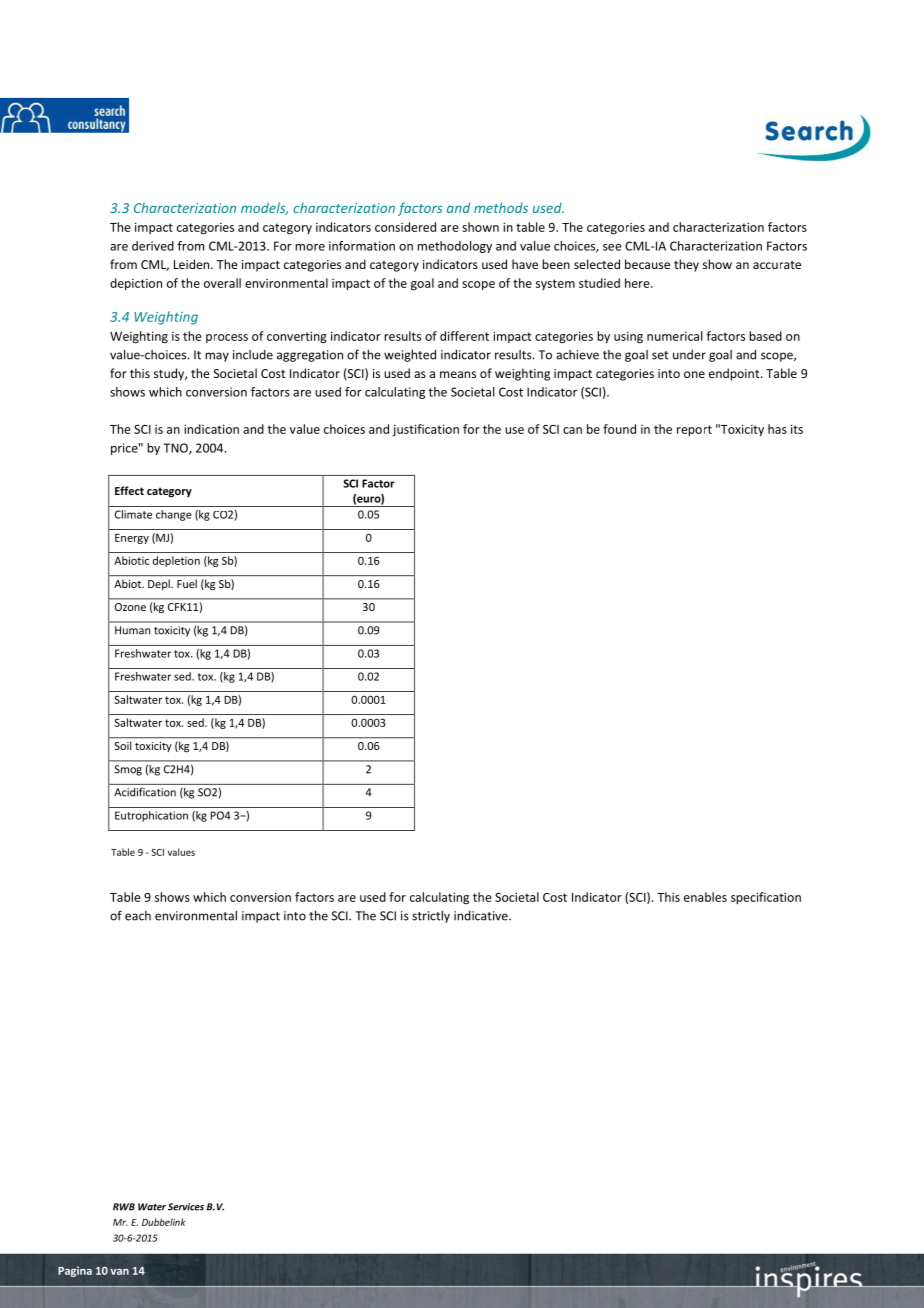  What do you see at coordinates (186, 1207) in the screenshot?
I see `Services` at bounding box center [186, 1207].
